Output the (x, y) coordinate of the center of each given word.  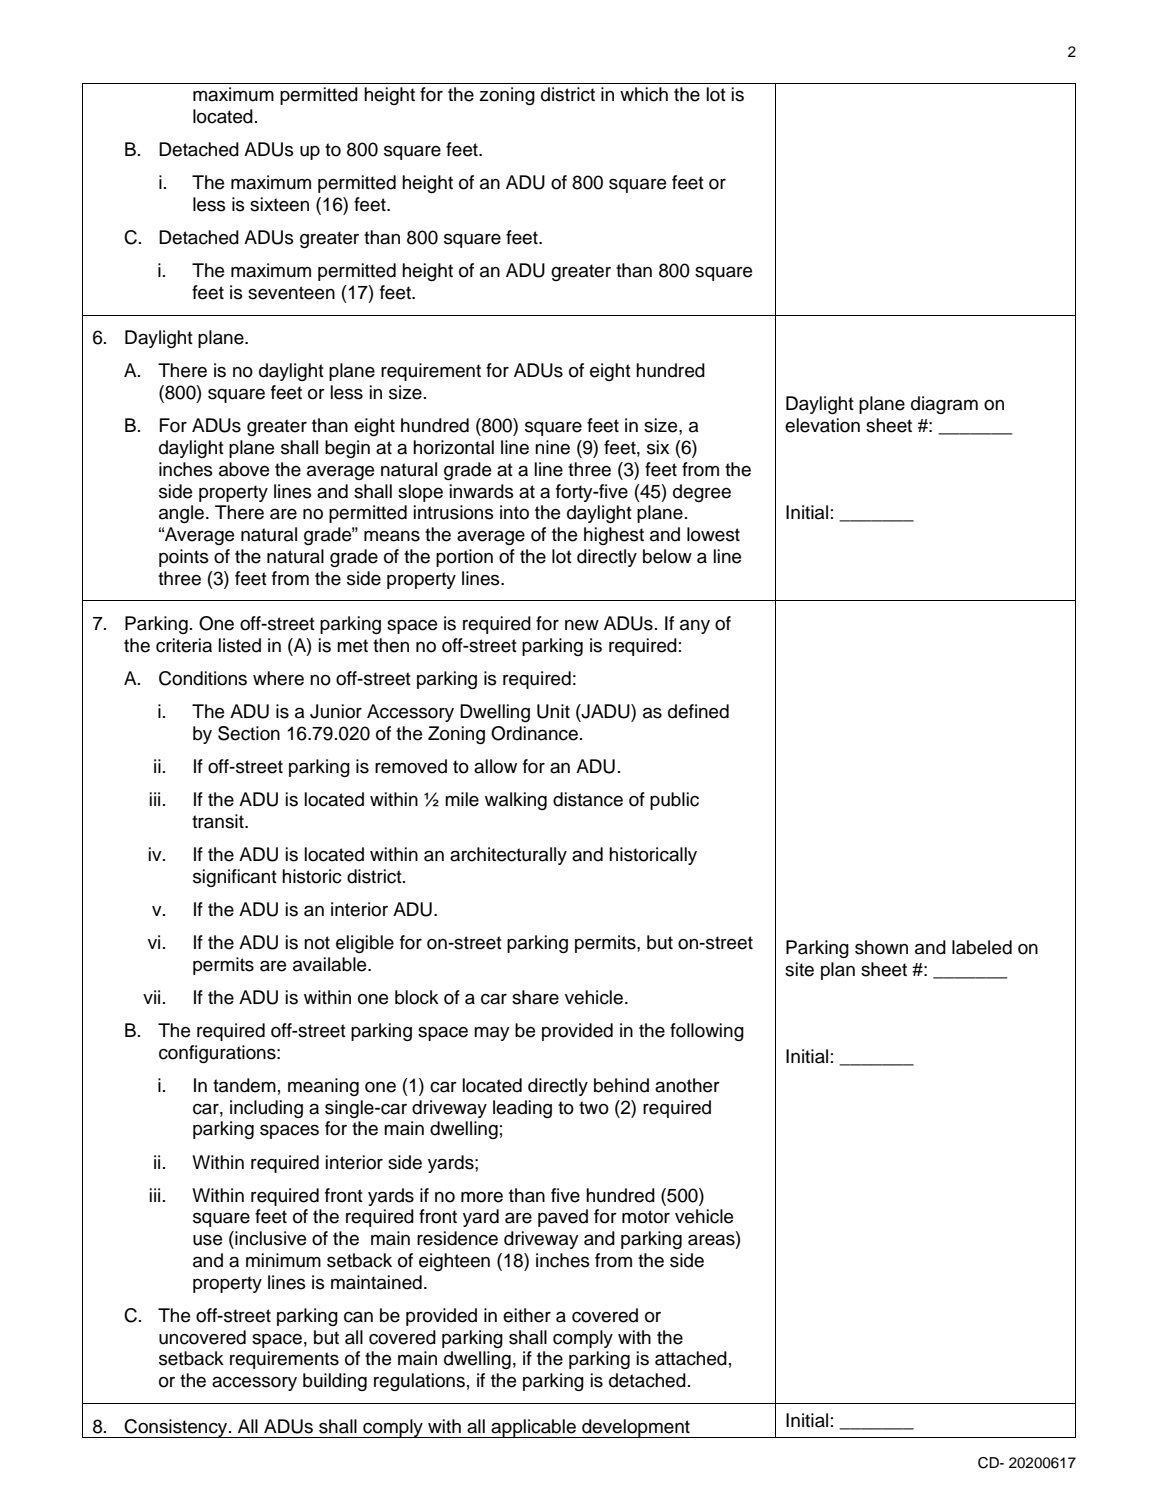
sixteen (279, 204)
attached (691, 1358)
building (335, 1382)
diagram (944, 405)
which (644, 94)
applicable (533, 1428)
